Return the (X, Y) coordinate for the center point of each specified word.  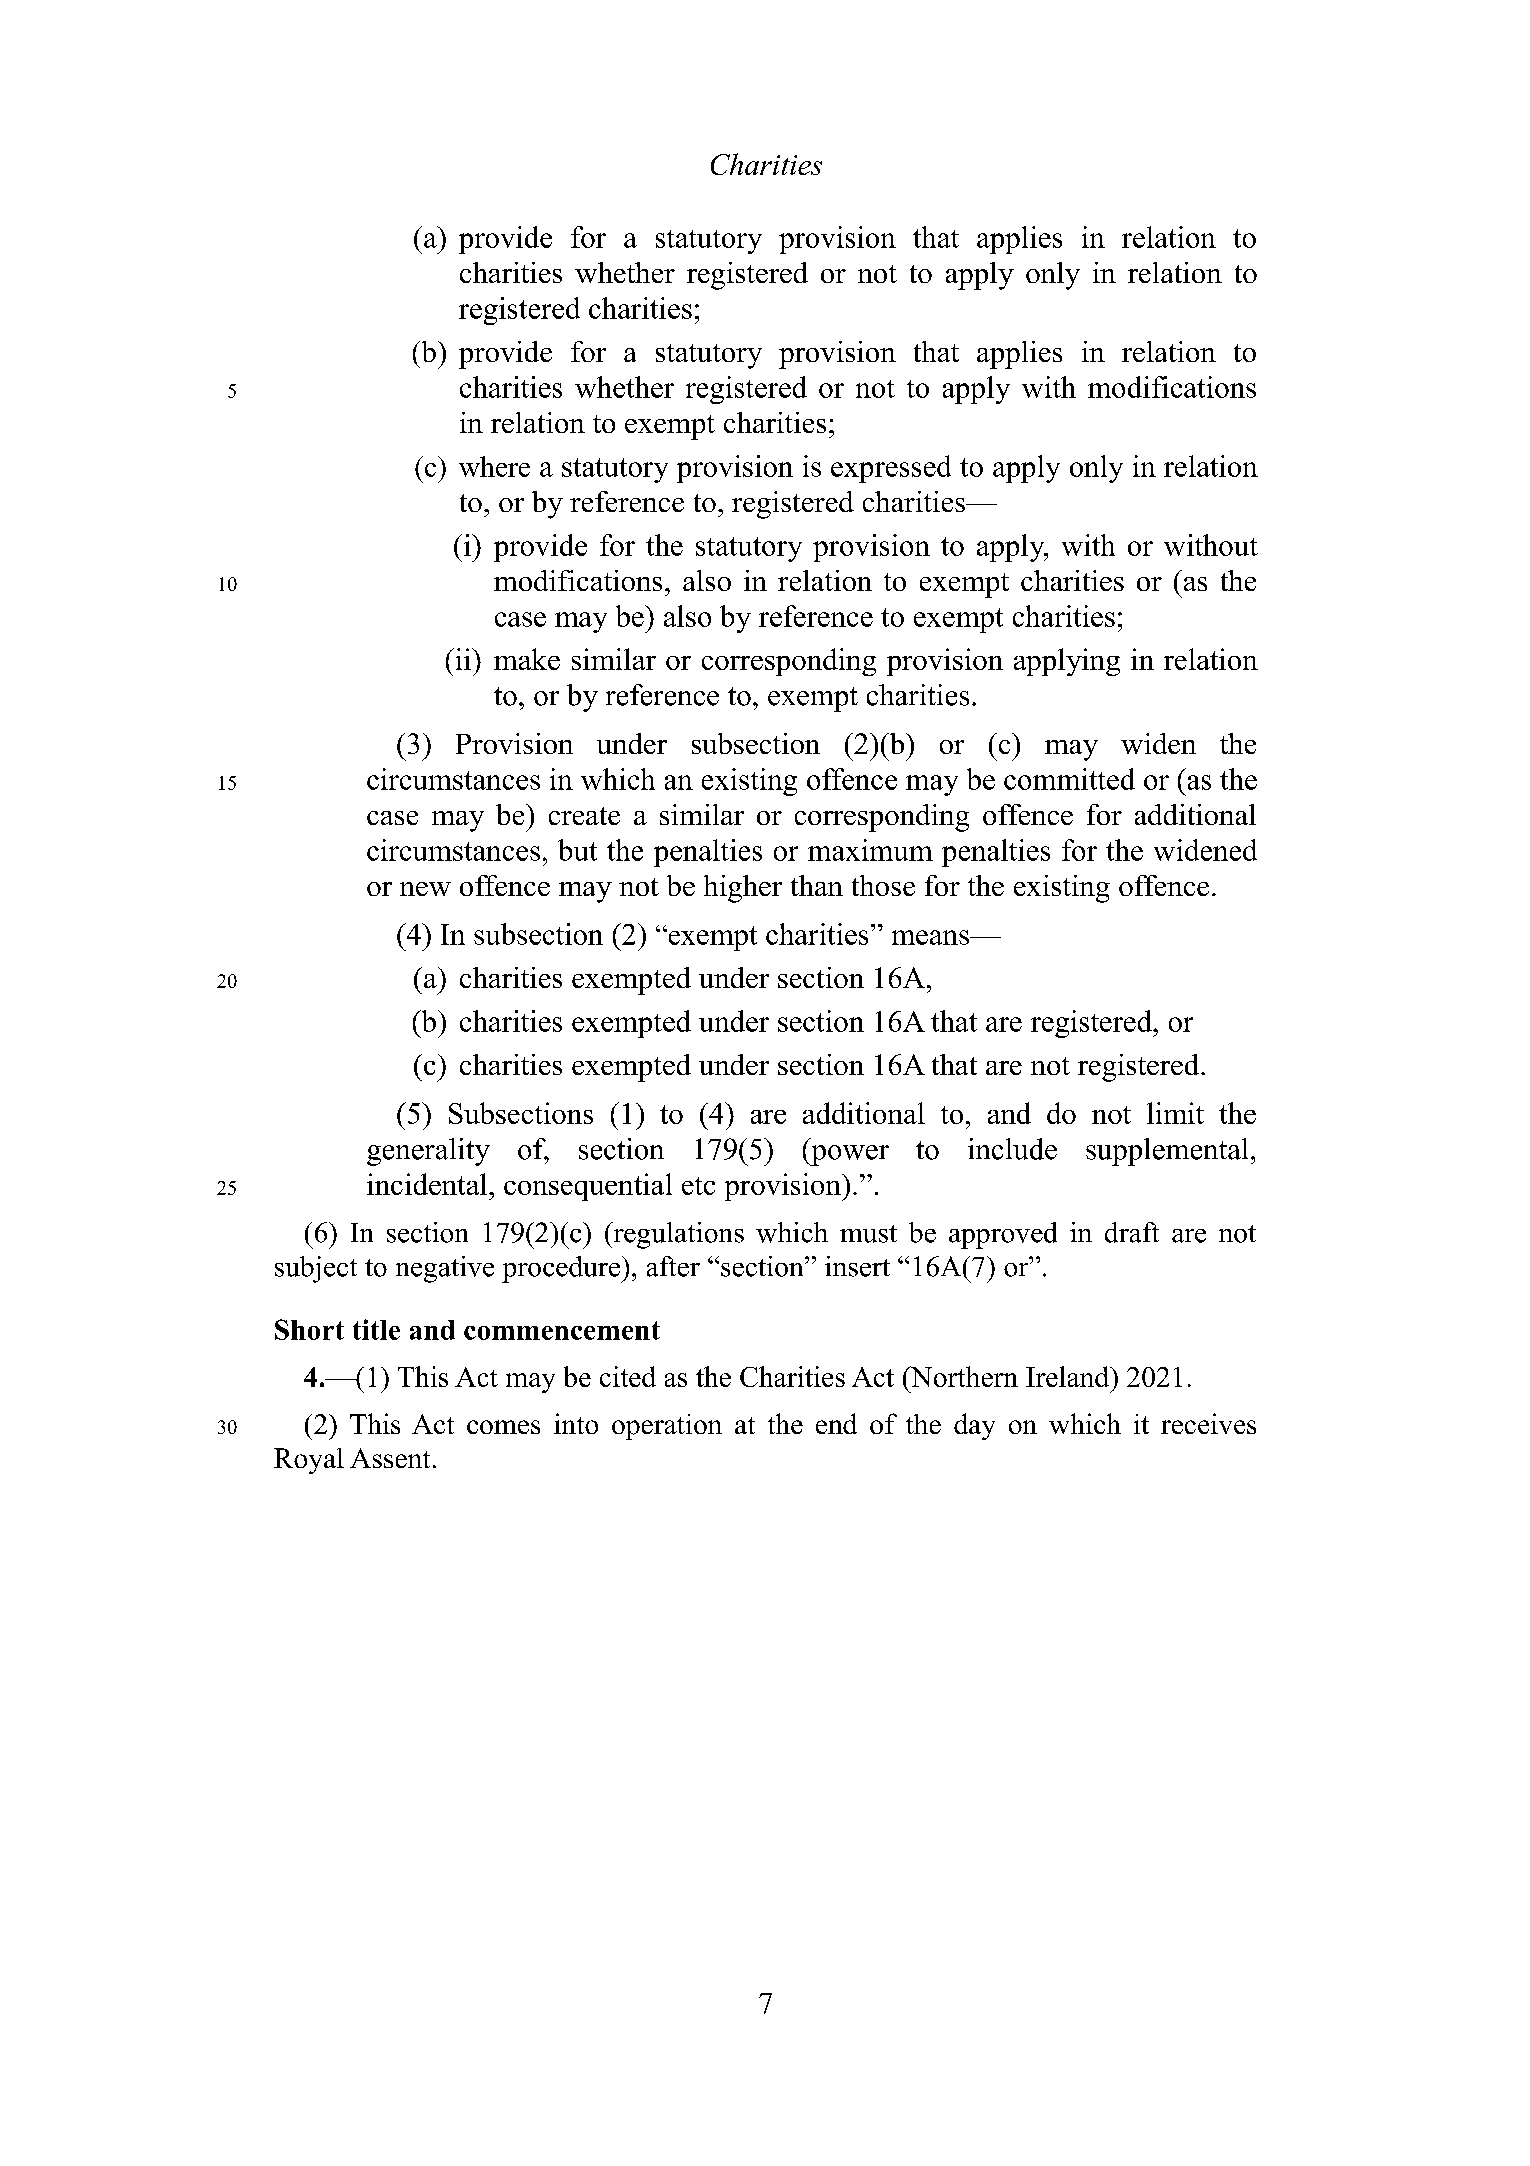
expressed (891, 469)
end (836, 1423)
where (494, 466)
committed (1069, 779)
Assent (390, 1458)
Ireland (1069, 1376)
